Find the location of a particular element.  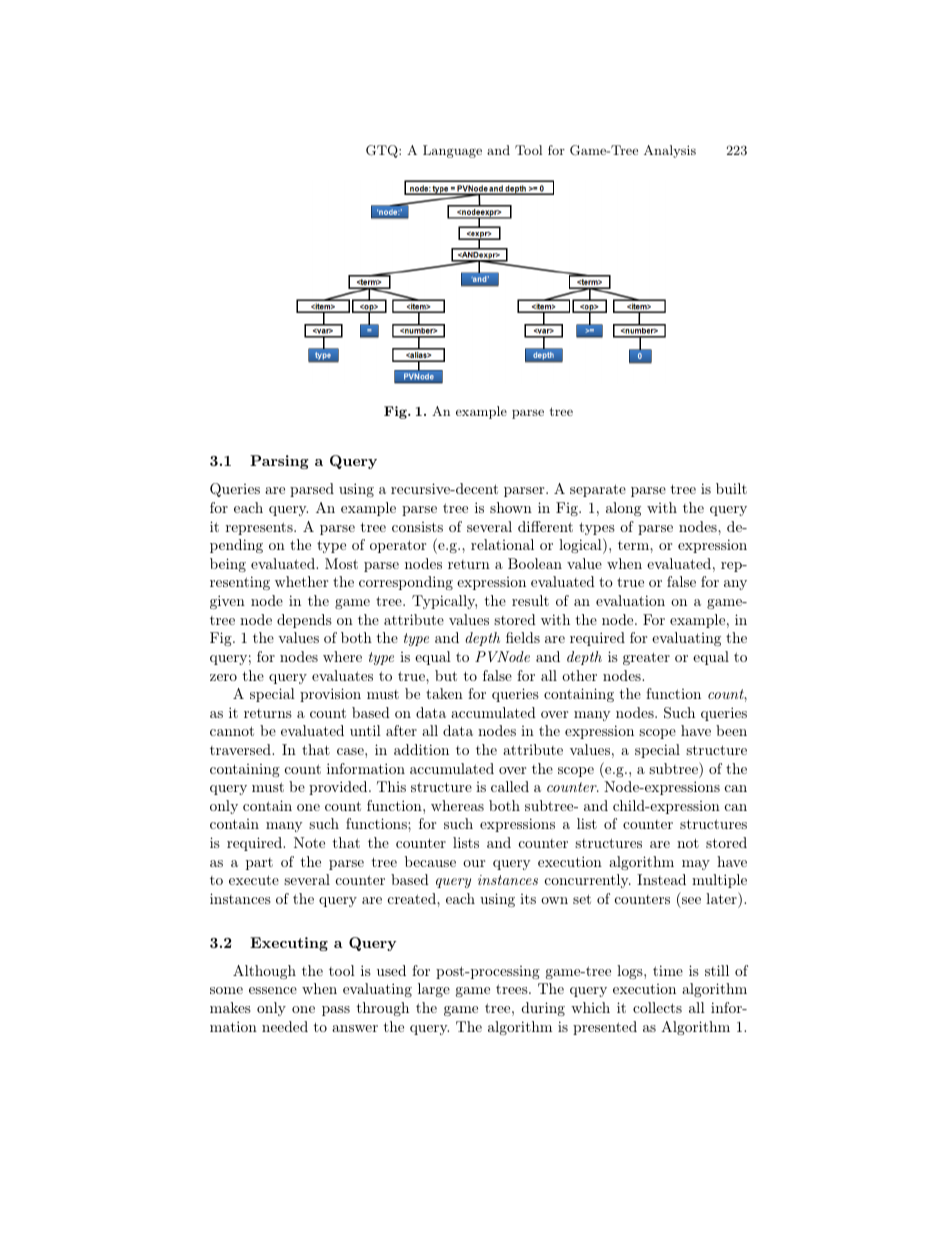

essence is located at coordinates (273, 990).
